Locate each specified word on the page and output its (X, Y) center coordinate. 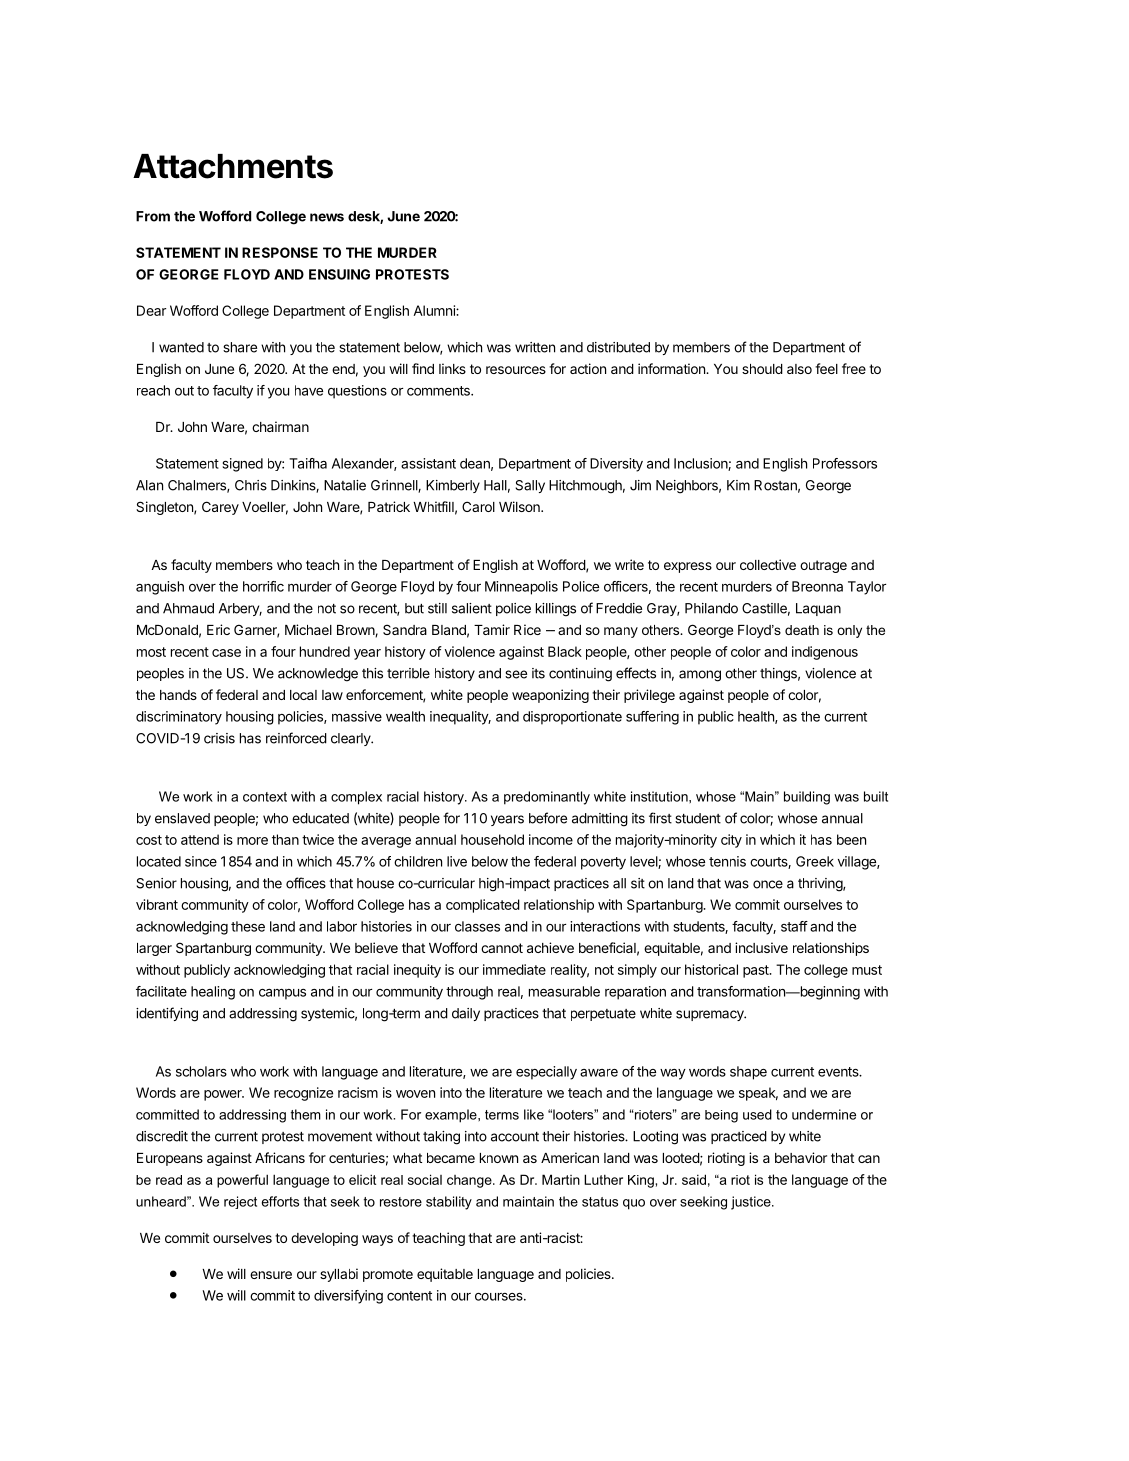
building (807, 798)
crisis (219, 738)
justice (752, 1203)
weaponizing (550, 696)
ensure (271, 1275)
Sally (530, 486)
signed (243, 465)
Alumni (435, 310)
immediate (514, 969)
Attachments (233, 166)
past (757, 971)
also (799, 369)
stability (449, 1203)
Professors (845, 463)
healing (213, 993)
